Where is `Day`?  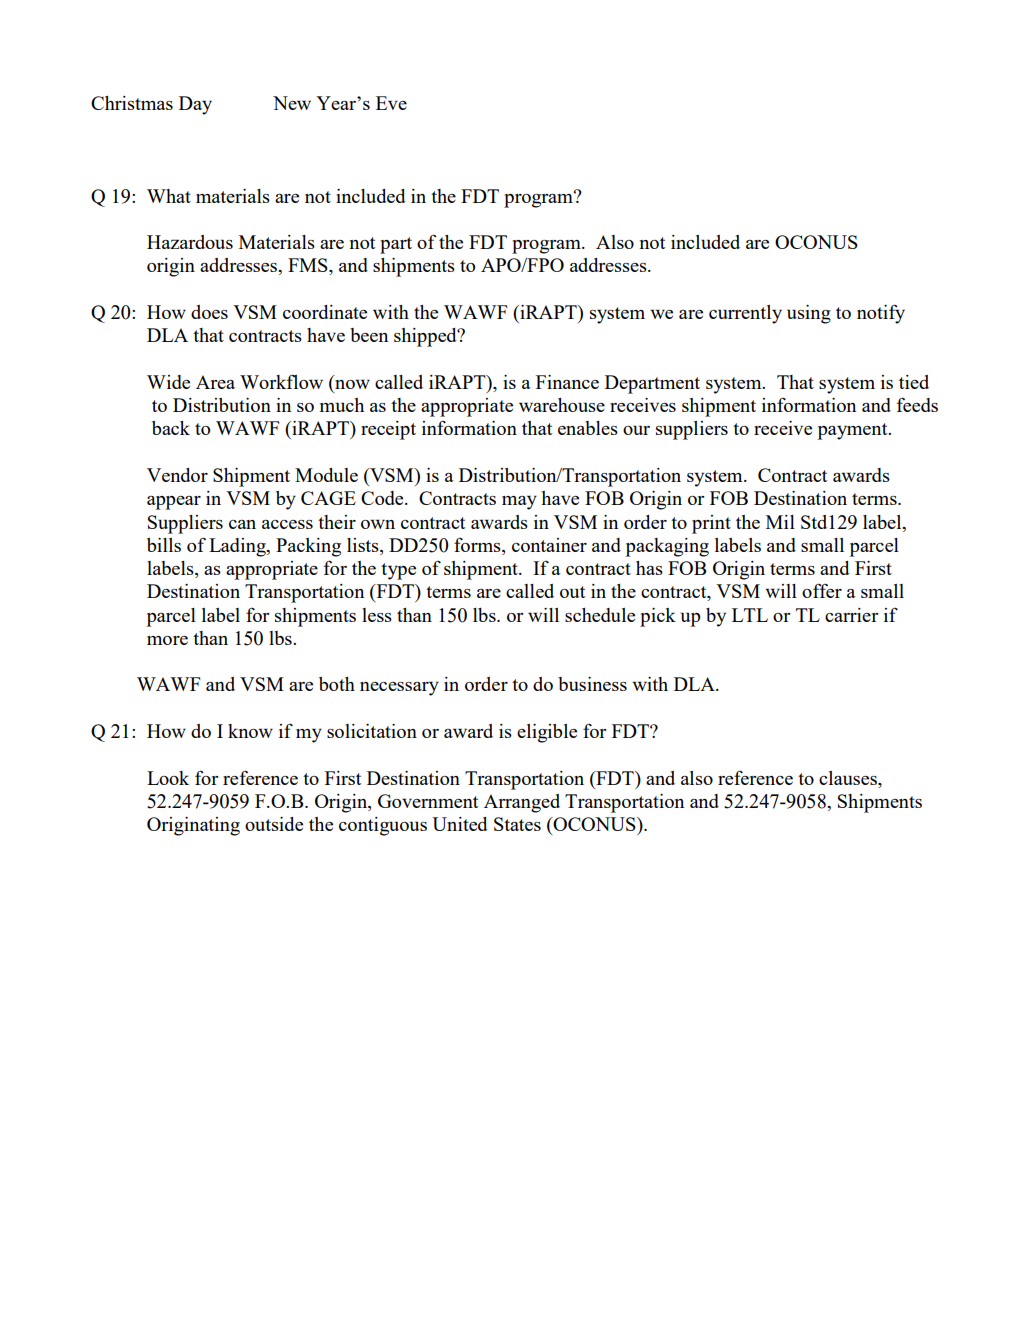
Day is located at coordinates (195, 105).
